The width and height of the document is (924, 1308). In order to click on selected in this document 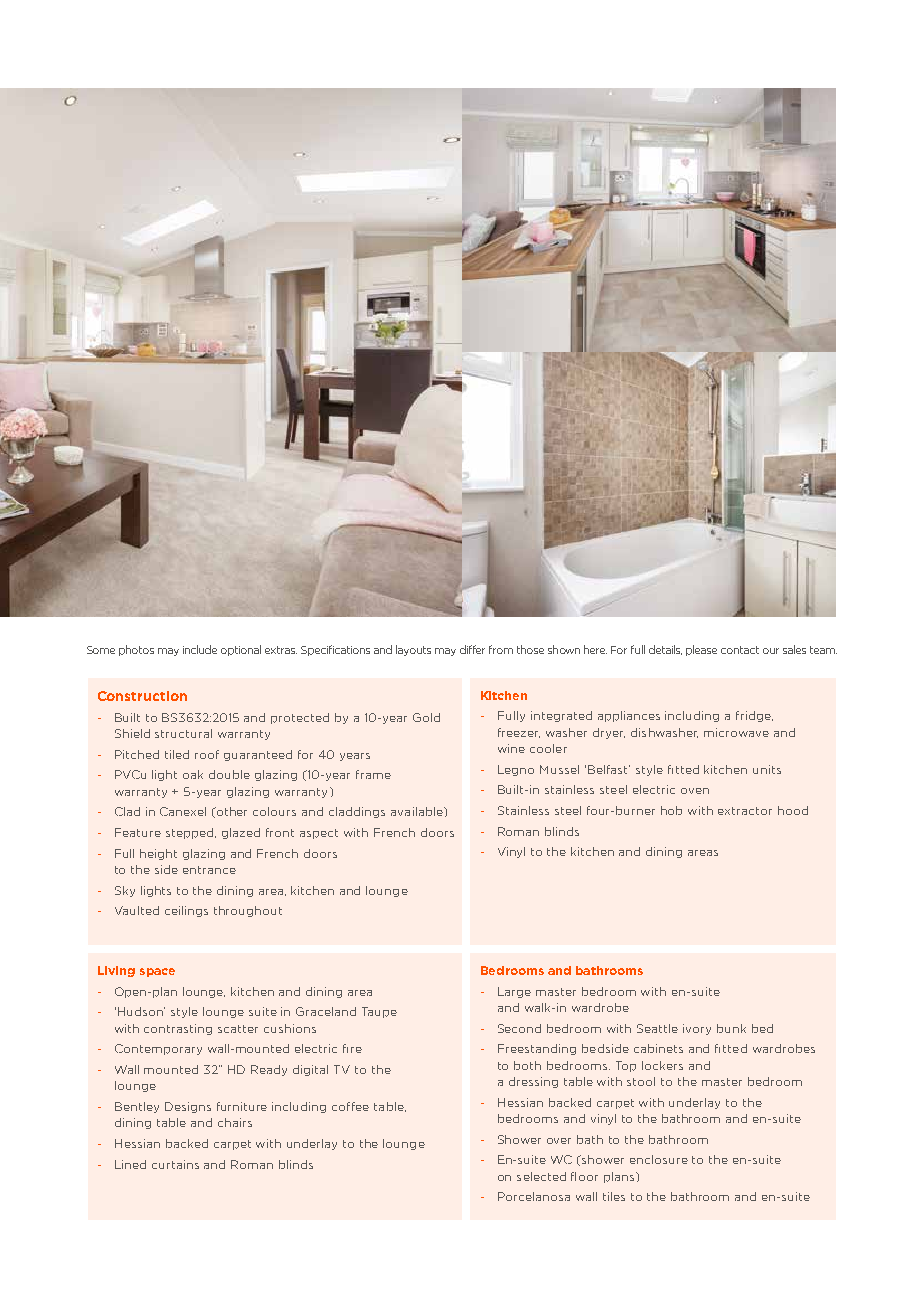, I will do `click(541, 1176)`.
